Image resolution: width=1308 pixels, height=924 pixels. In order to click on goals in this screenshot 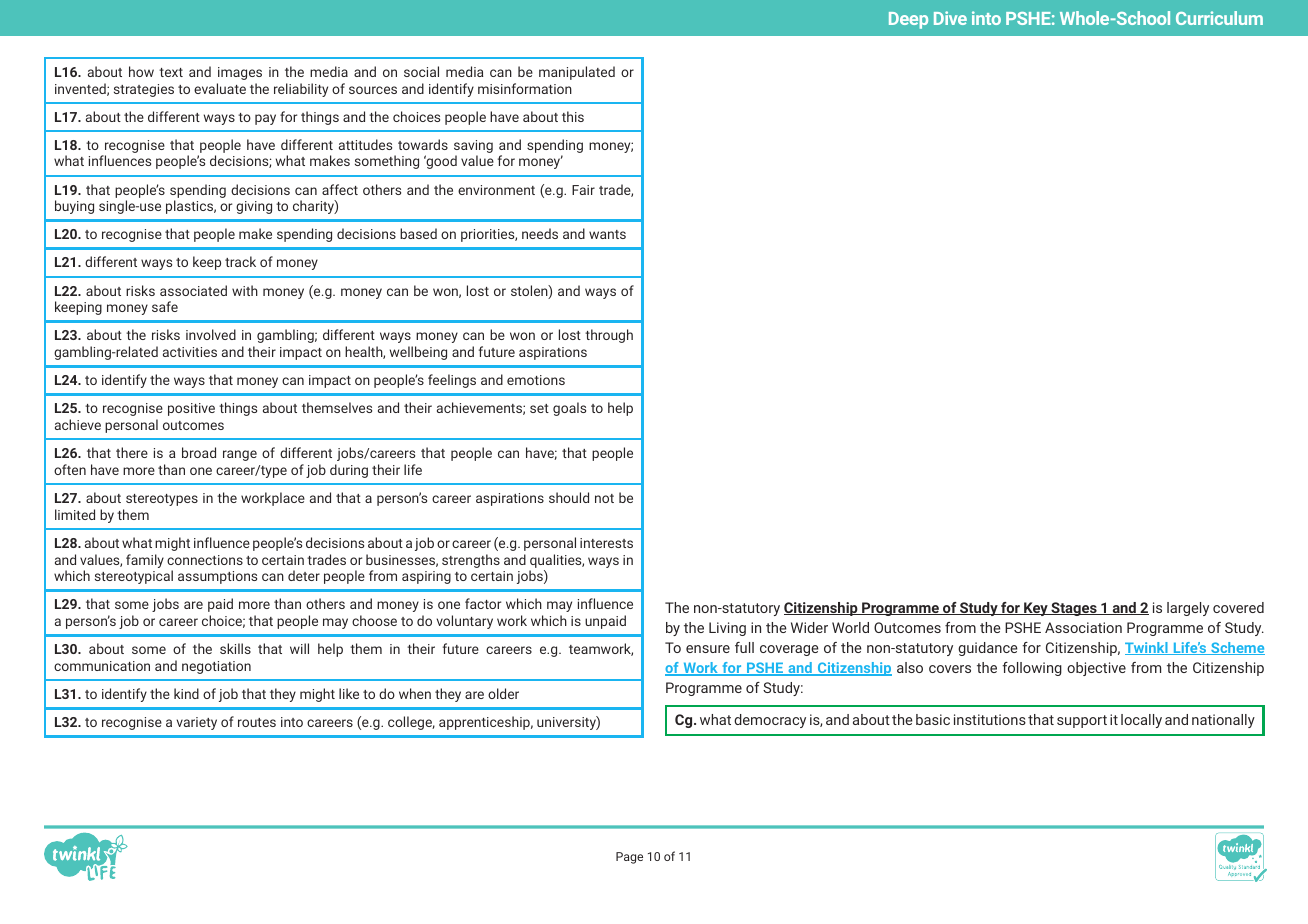, I will do `click(569, 409)`.
